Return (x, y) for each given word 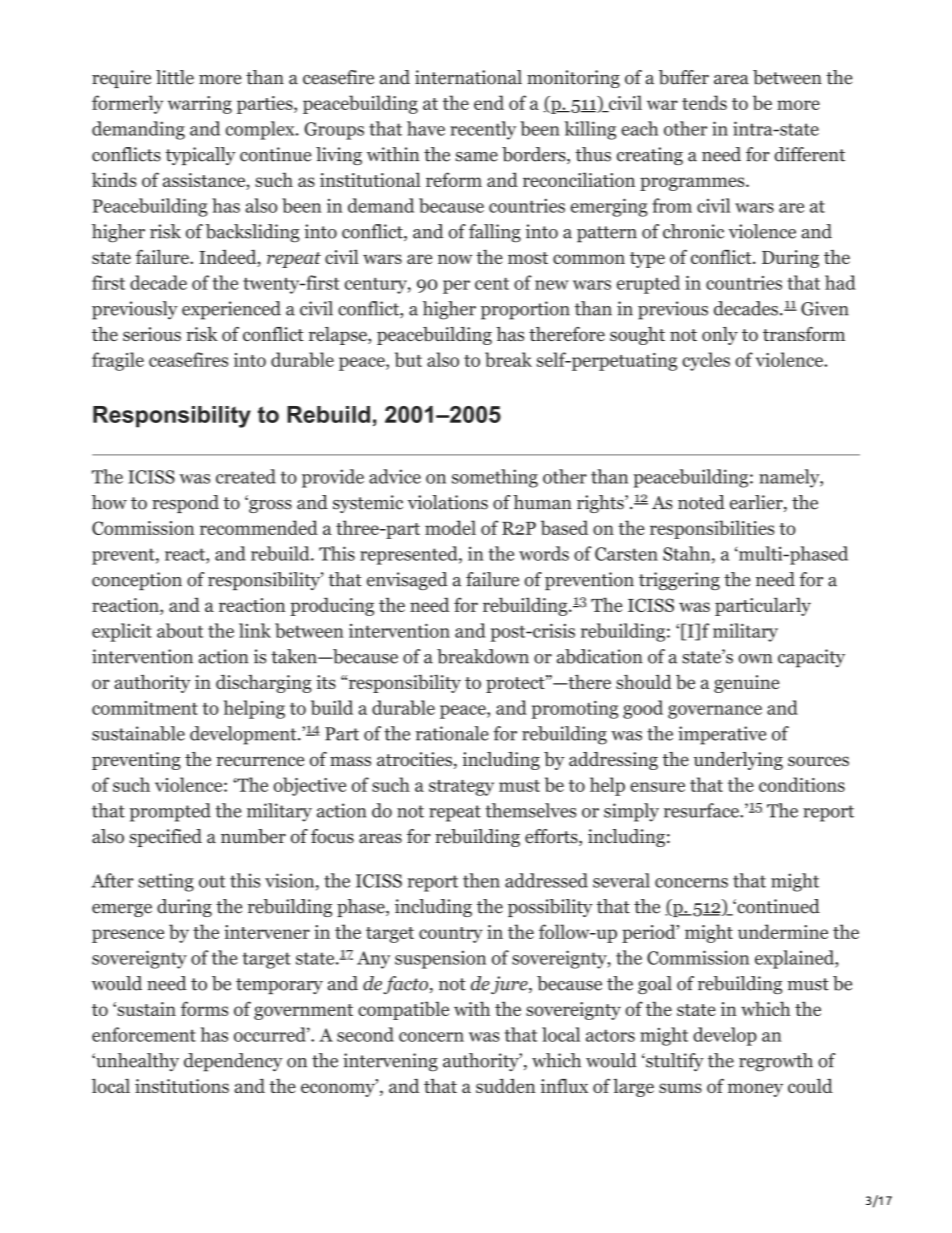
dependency (233, 1062)
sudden (506, 1086)
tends (704, 102)
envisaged (407, 581)
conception (137, 581)
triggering (679, 581)
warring (200, 105)
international (468, 77)
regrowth (776, 1062)
